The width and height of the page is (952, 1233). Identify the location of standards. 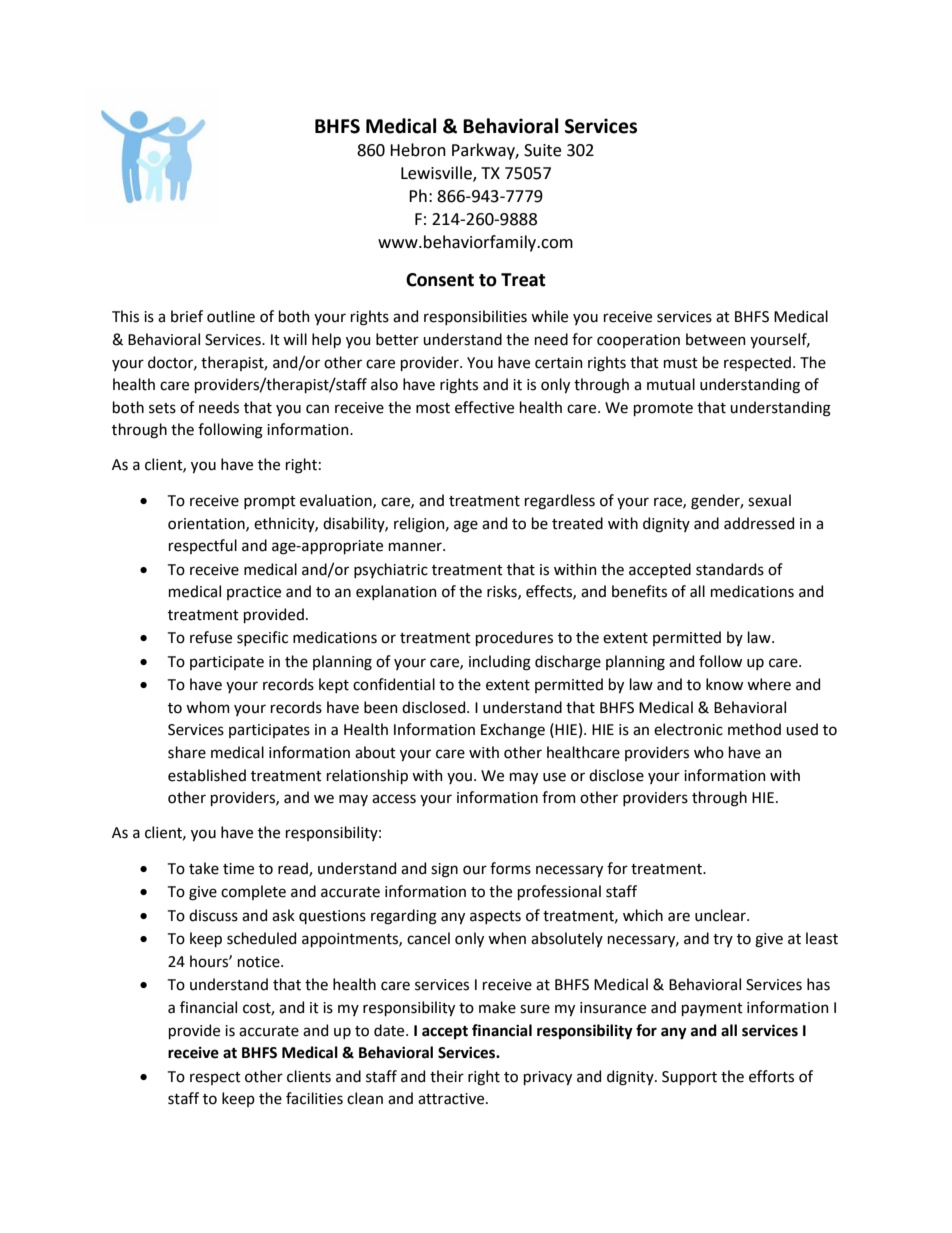
(730, 569).
